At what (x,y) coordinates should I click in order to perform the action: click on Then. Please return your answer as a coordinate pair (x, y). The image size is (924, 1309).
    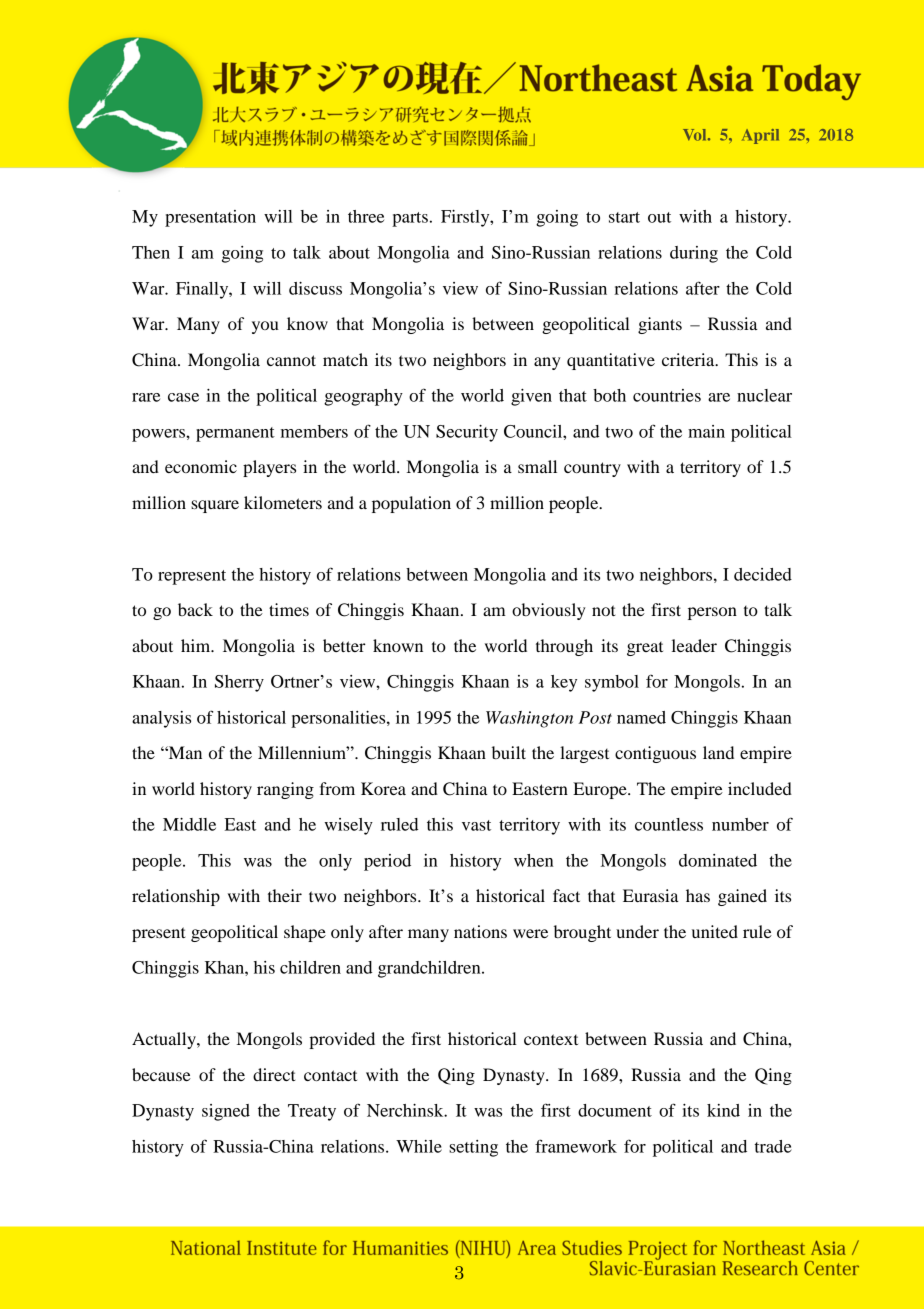
    Looking at the image, I should click on (151, 252).
